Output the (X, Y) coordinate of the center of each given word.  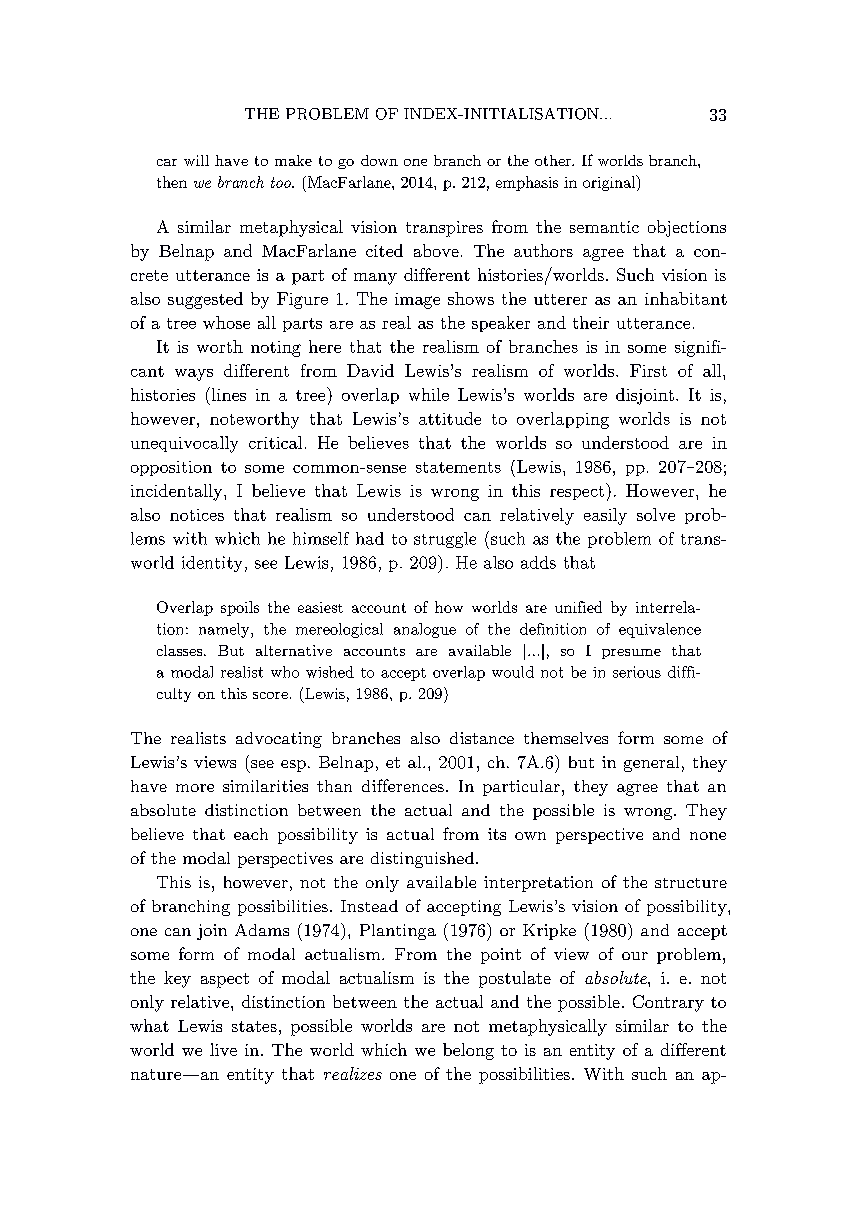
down (379, 160)
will (196, 160)
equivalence (660, 630)
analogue (425, 630)
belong (468, 1051)
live (223, 1049)
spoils (240, 608)
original (610, 183)
